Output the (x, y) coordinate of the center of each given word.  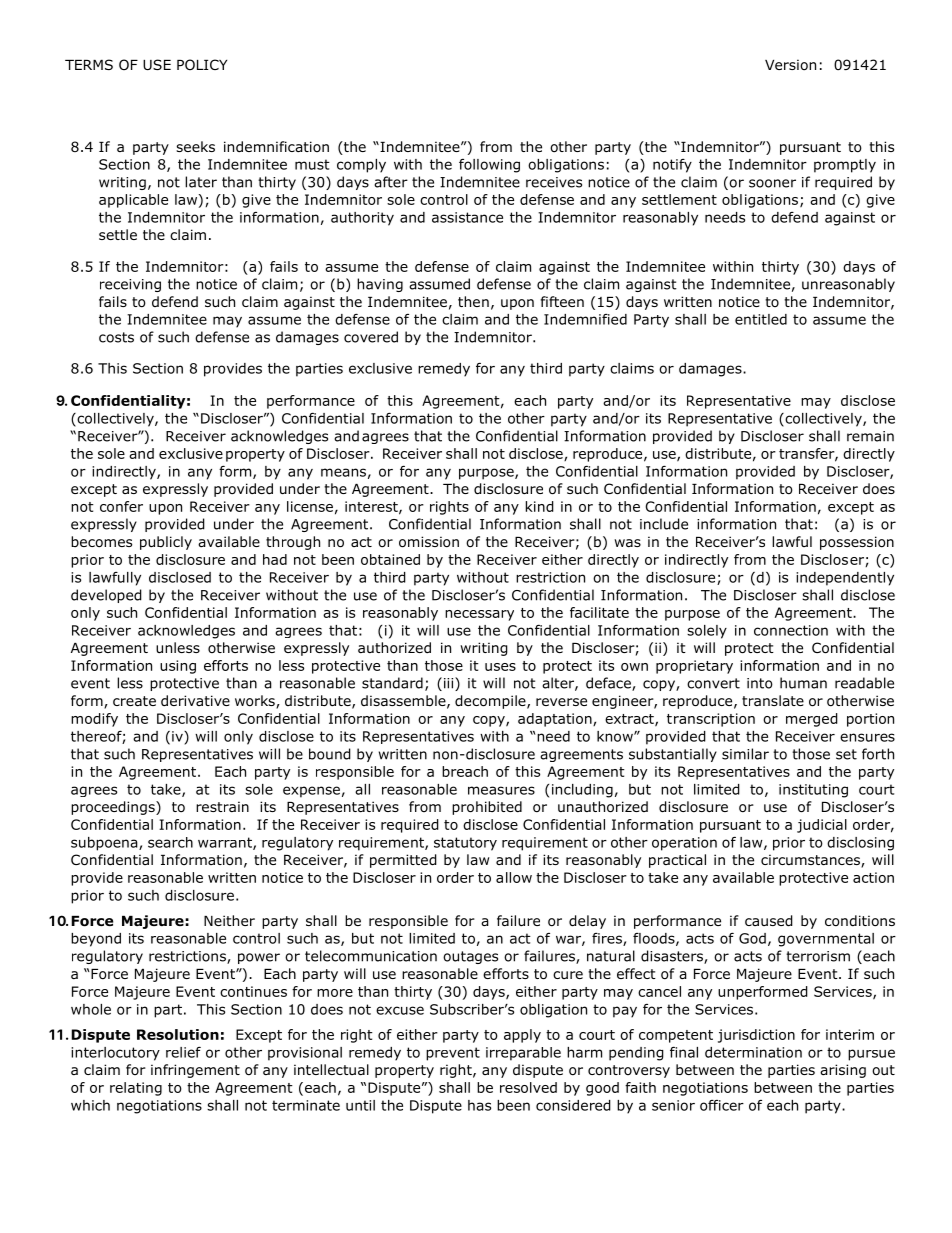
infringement (195, 1071)
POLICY (202, 64)
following (489, 166)
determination (753, 1052)
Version (790, 65)
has (479, 1105)
